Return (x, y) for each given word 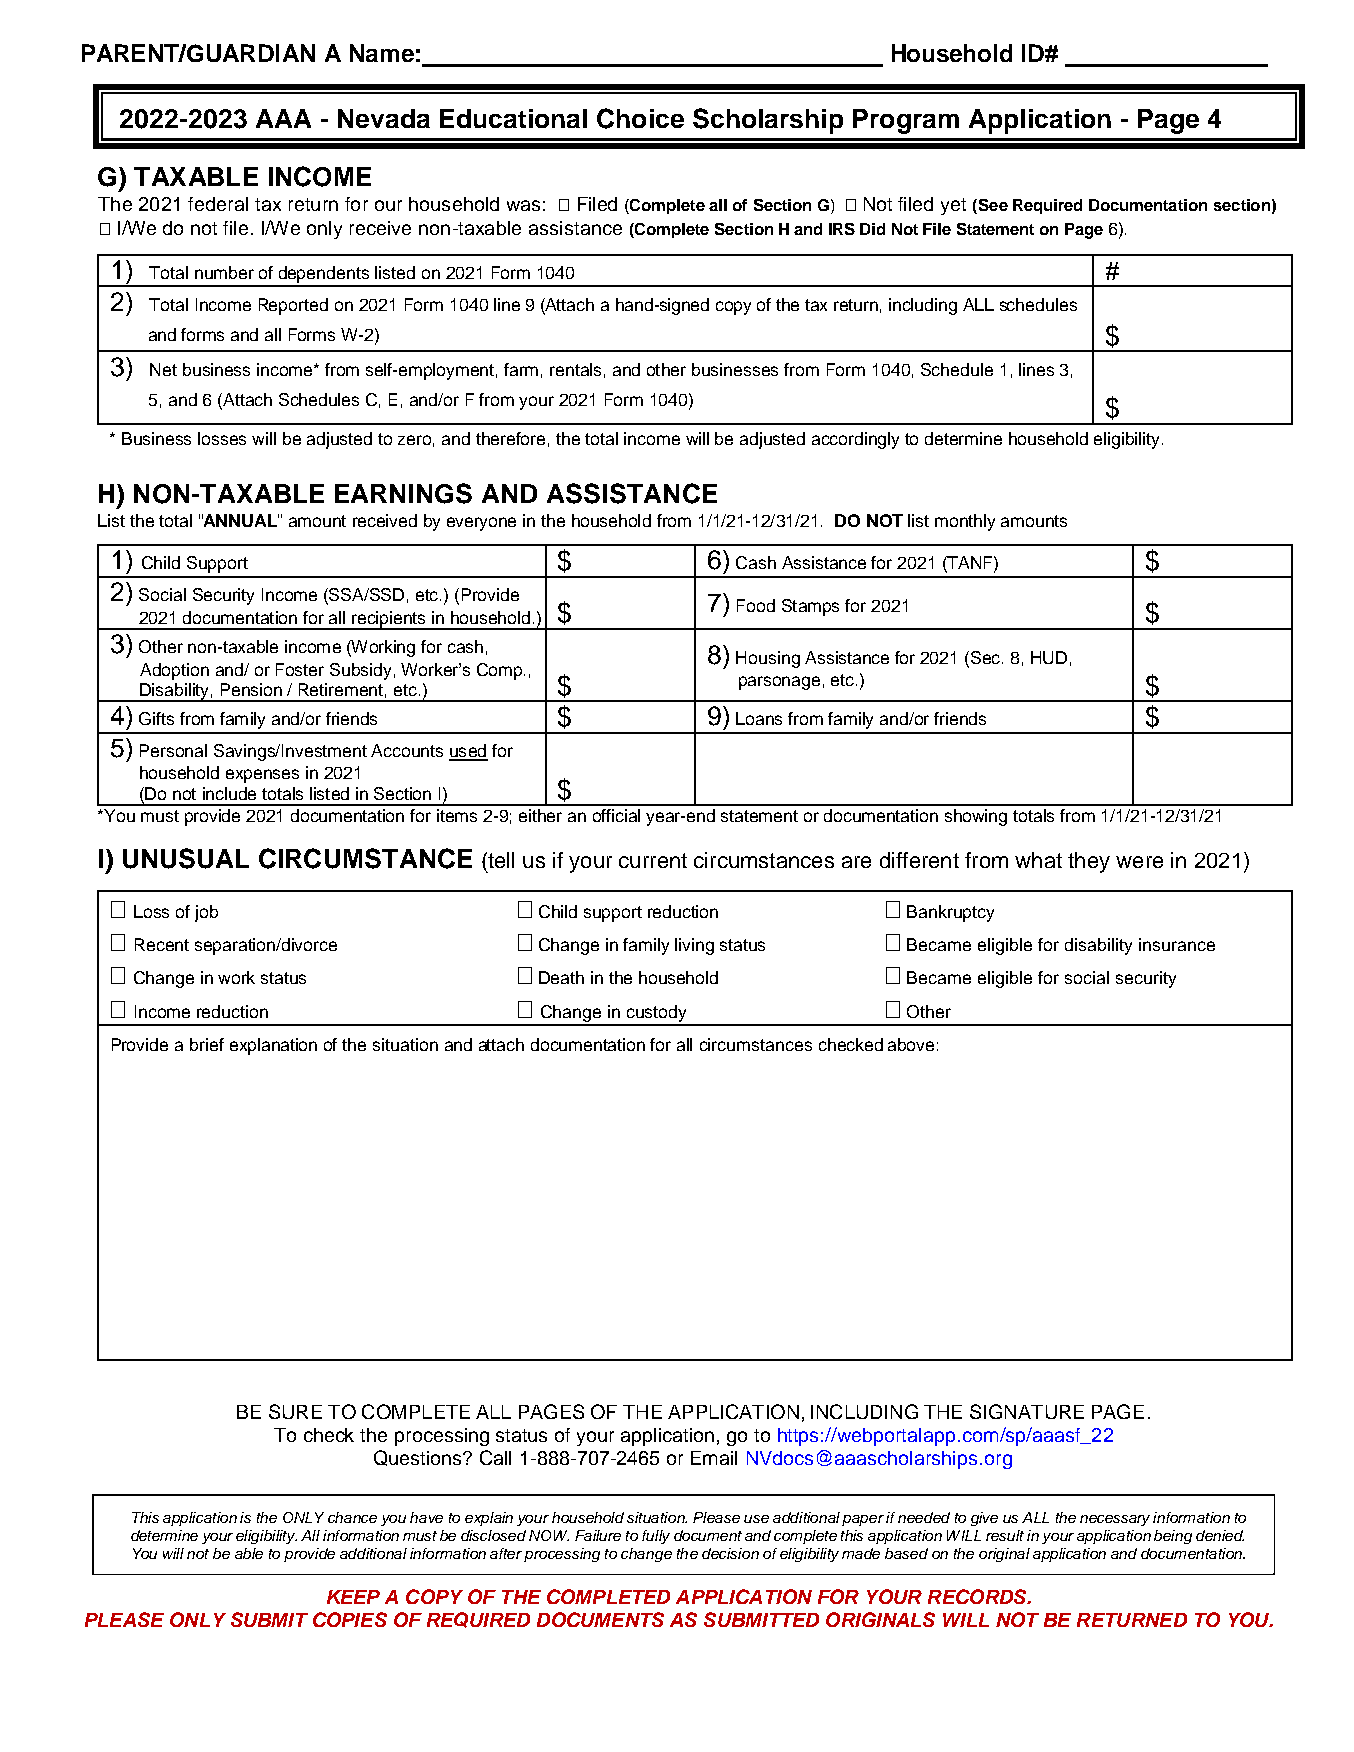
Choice (640, 118)
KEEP (353, 1597)
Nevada (384, 118)
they (1089, 862)
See (992, 206)
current (653, 860)
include (229, 793)
